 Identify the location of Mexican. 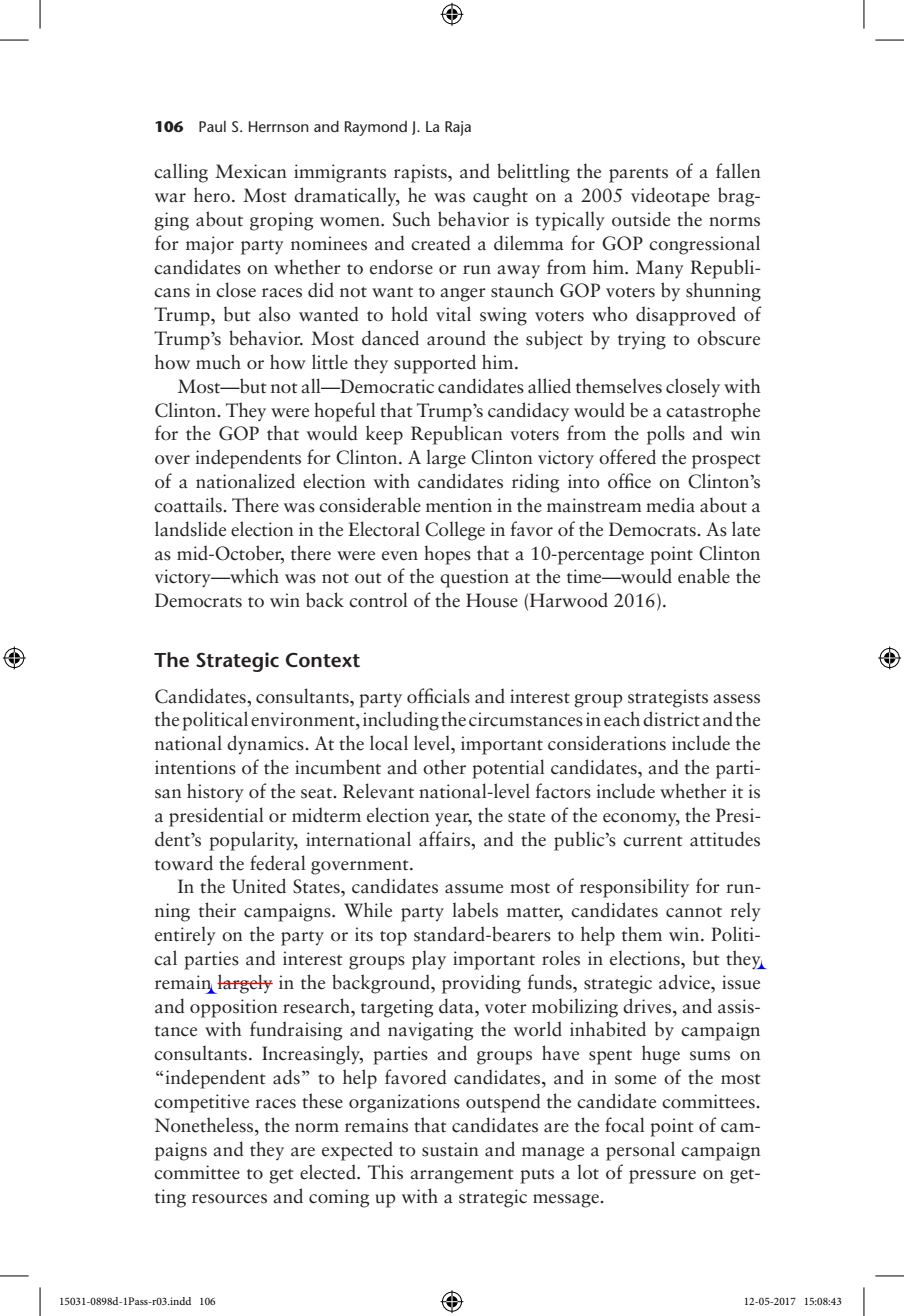
(251, 171).
